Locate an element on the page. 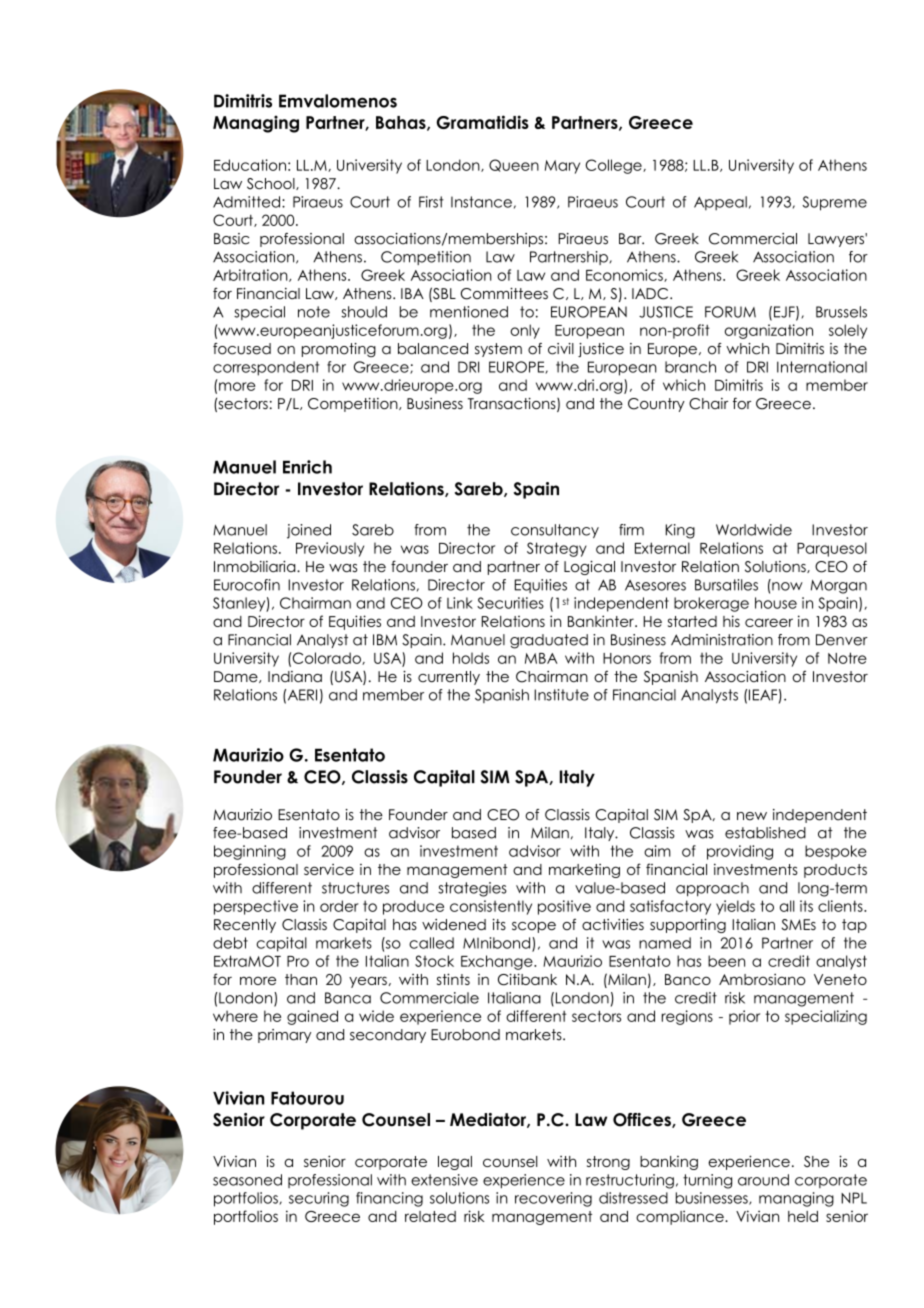  now is located at coordinates (787, 586).
